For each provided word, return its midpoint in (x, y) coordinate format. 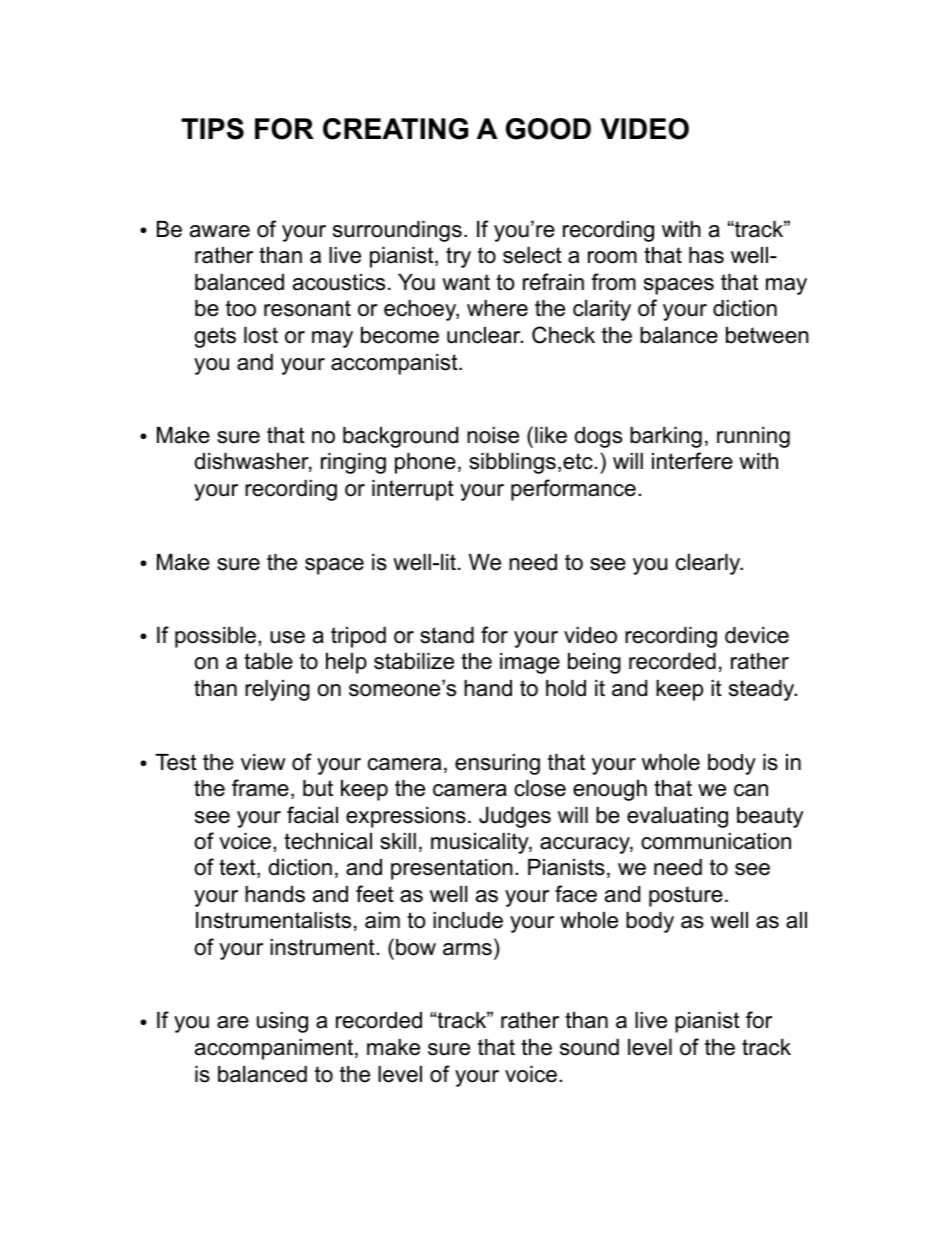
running (753, 437)
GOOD (548, 129)
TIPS (212, 129)
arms (467, 949)
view (263, 762)
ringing (353, 463)
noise (493, 435)
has (706, 255)
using (282, 1022)
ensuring (497, 764)
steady (763, 690)
